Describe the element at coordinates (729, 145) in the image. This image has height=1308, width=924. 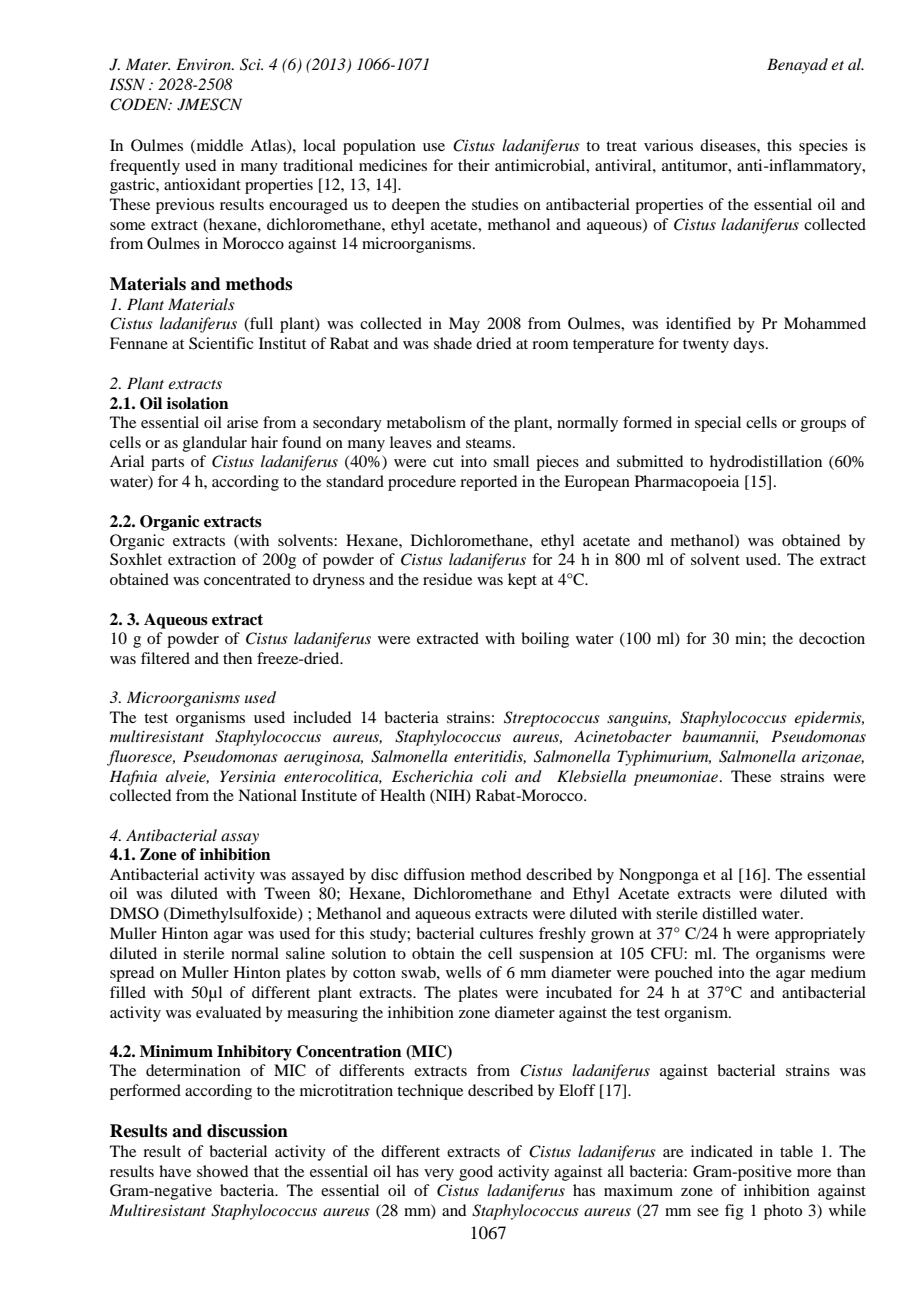
I see `diseases` at that location.
